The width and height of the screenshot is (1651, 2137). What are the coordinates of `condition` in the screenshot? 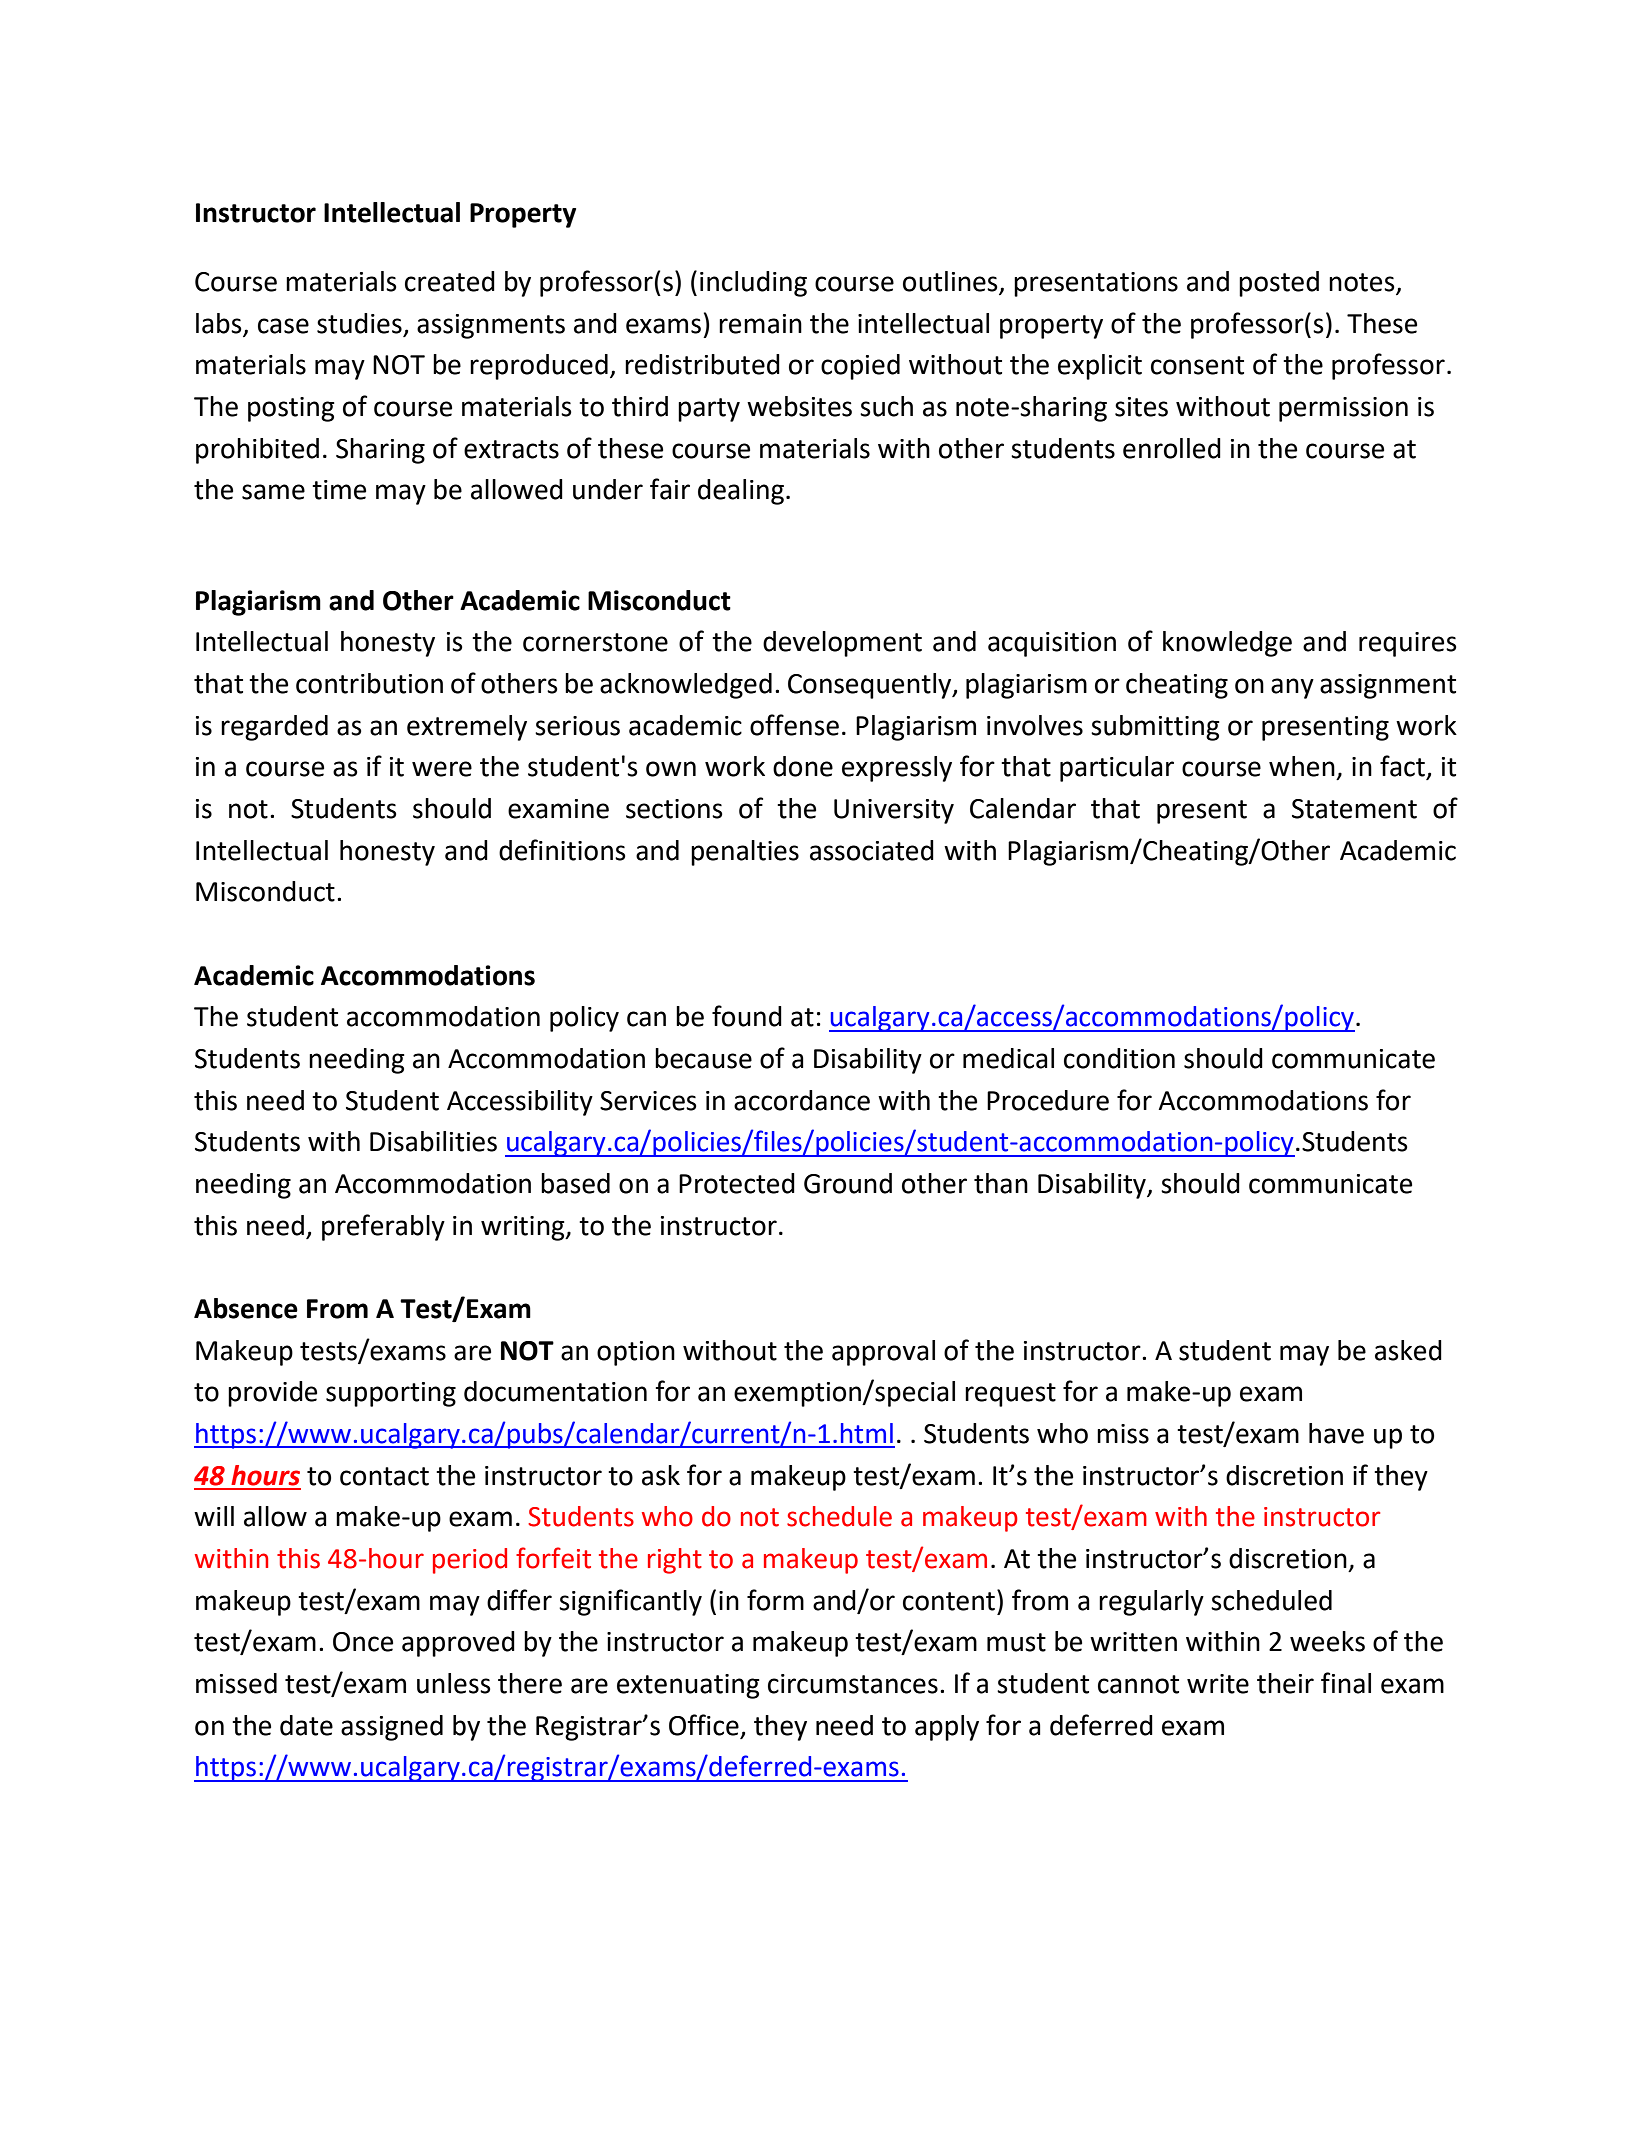 It's located at (1119, 1058).
